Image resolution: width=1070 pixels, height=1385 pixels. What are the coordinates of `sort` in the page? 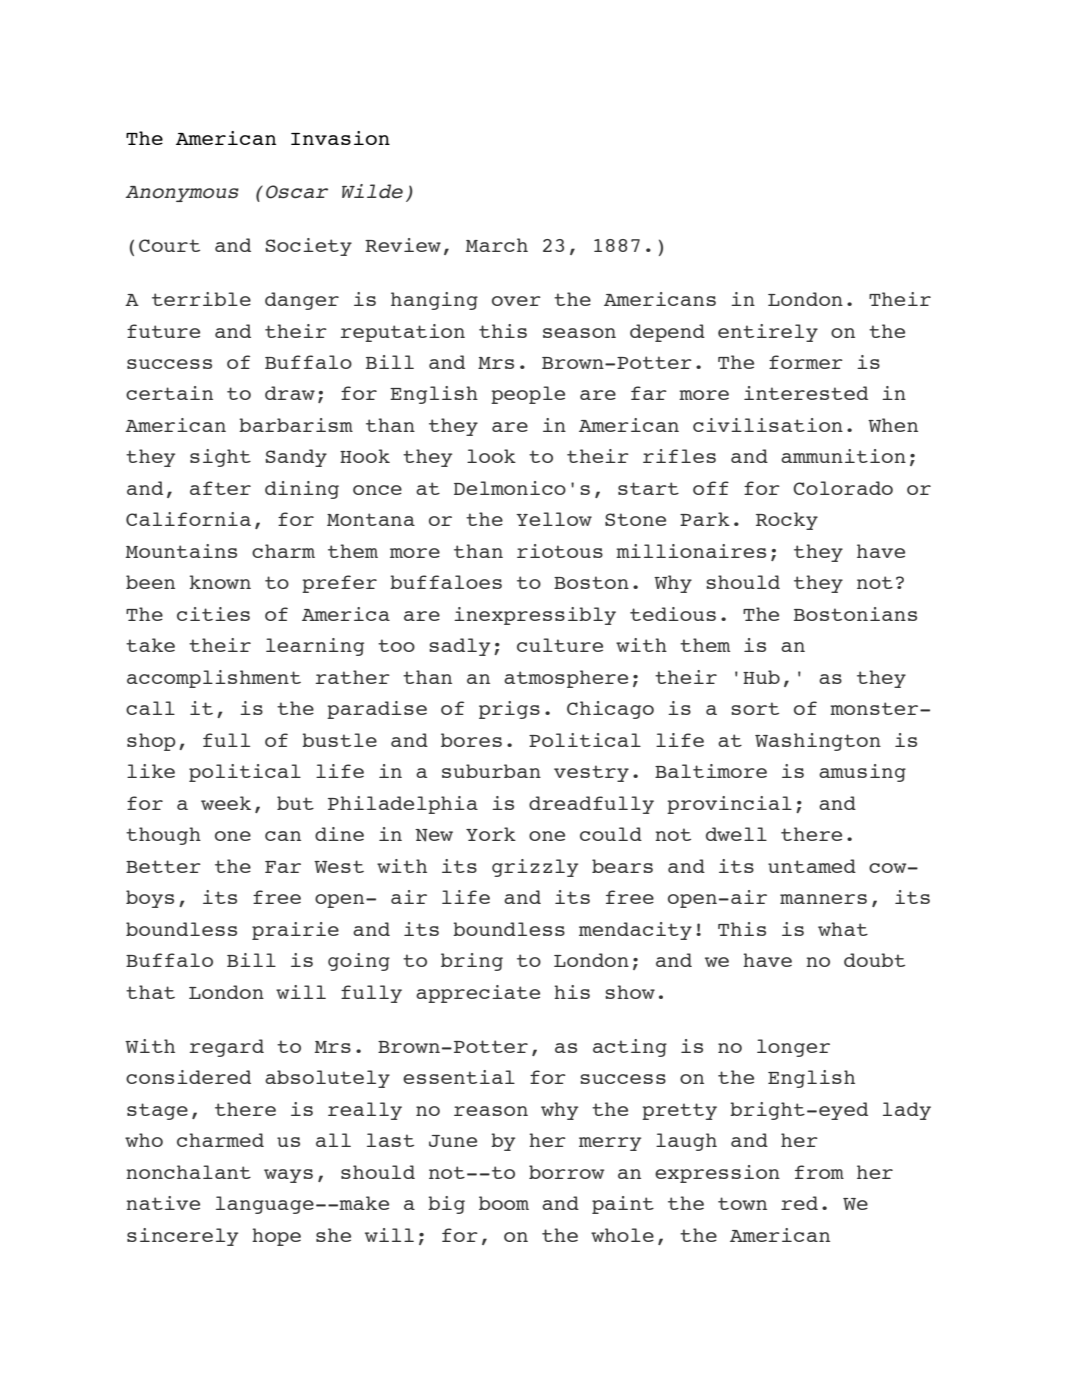 It's located at (755, 708).
